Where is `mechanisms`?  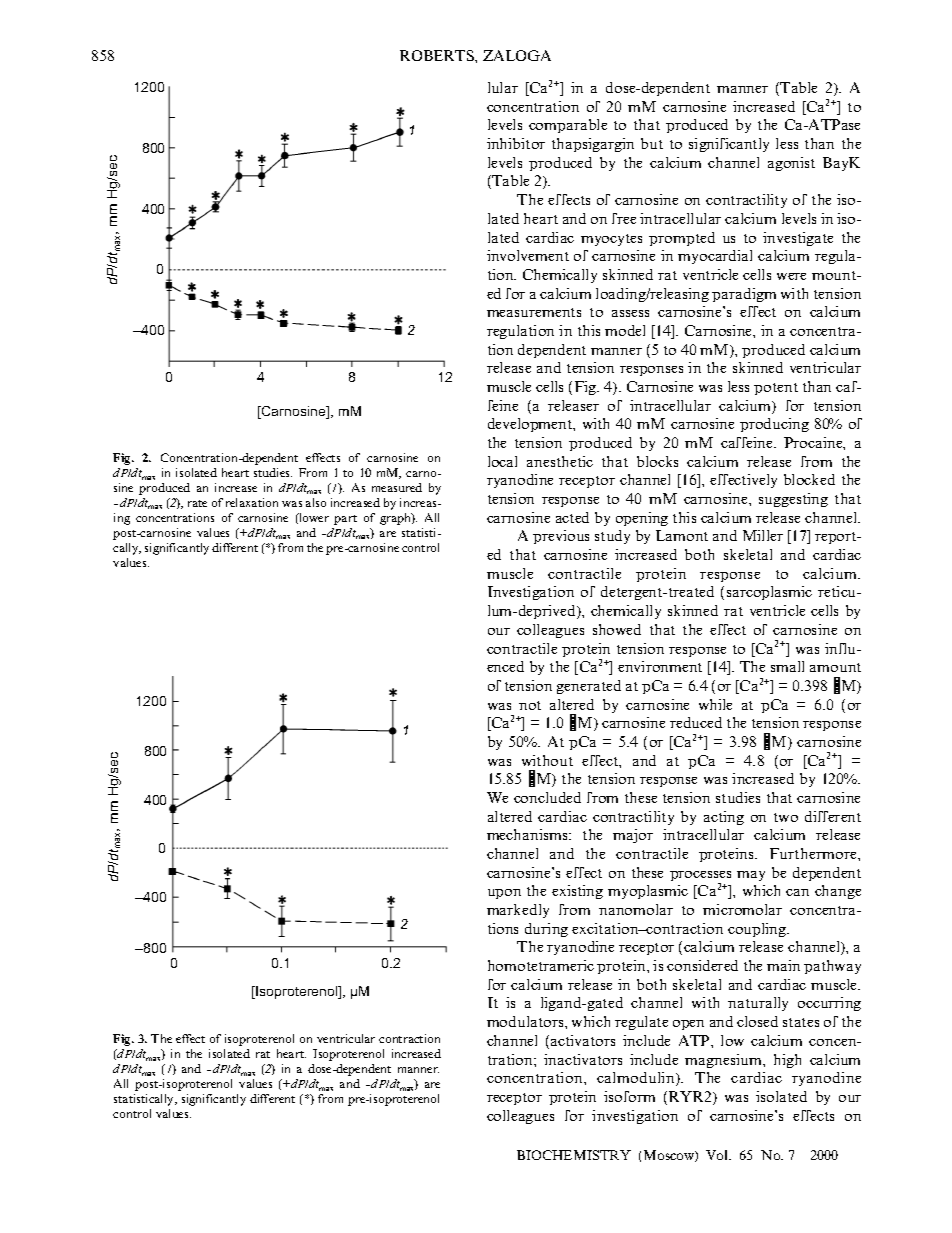
mechanisms is located at coordinates (528, 834).
